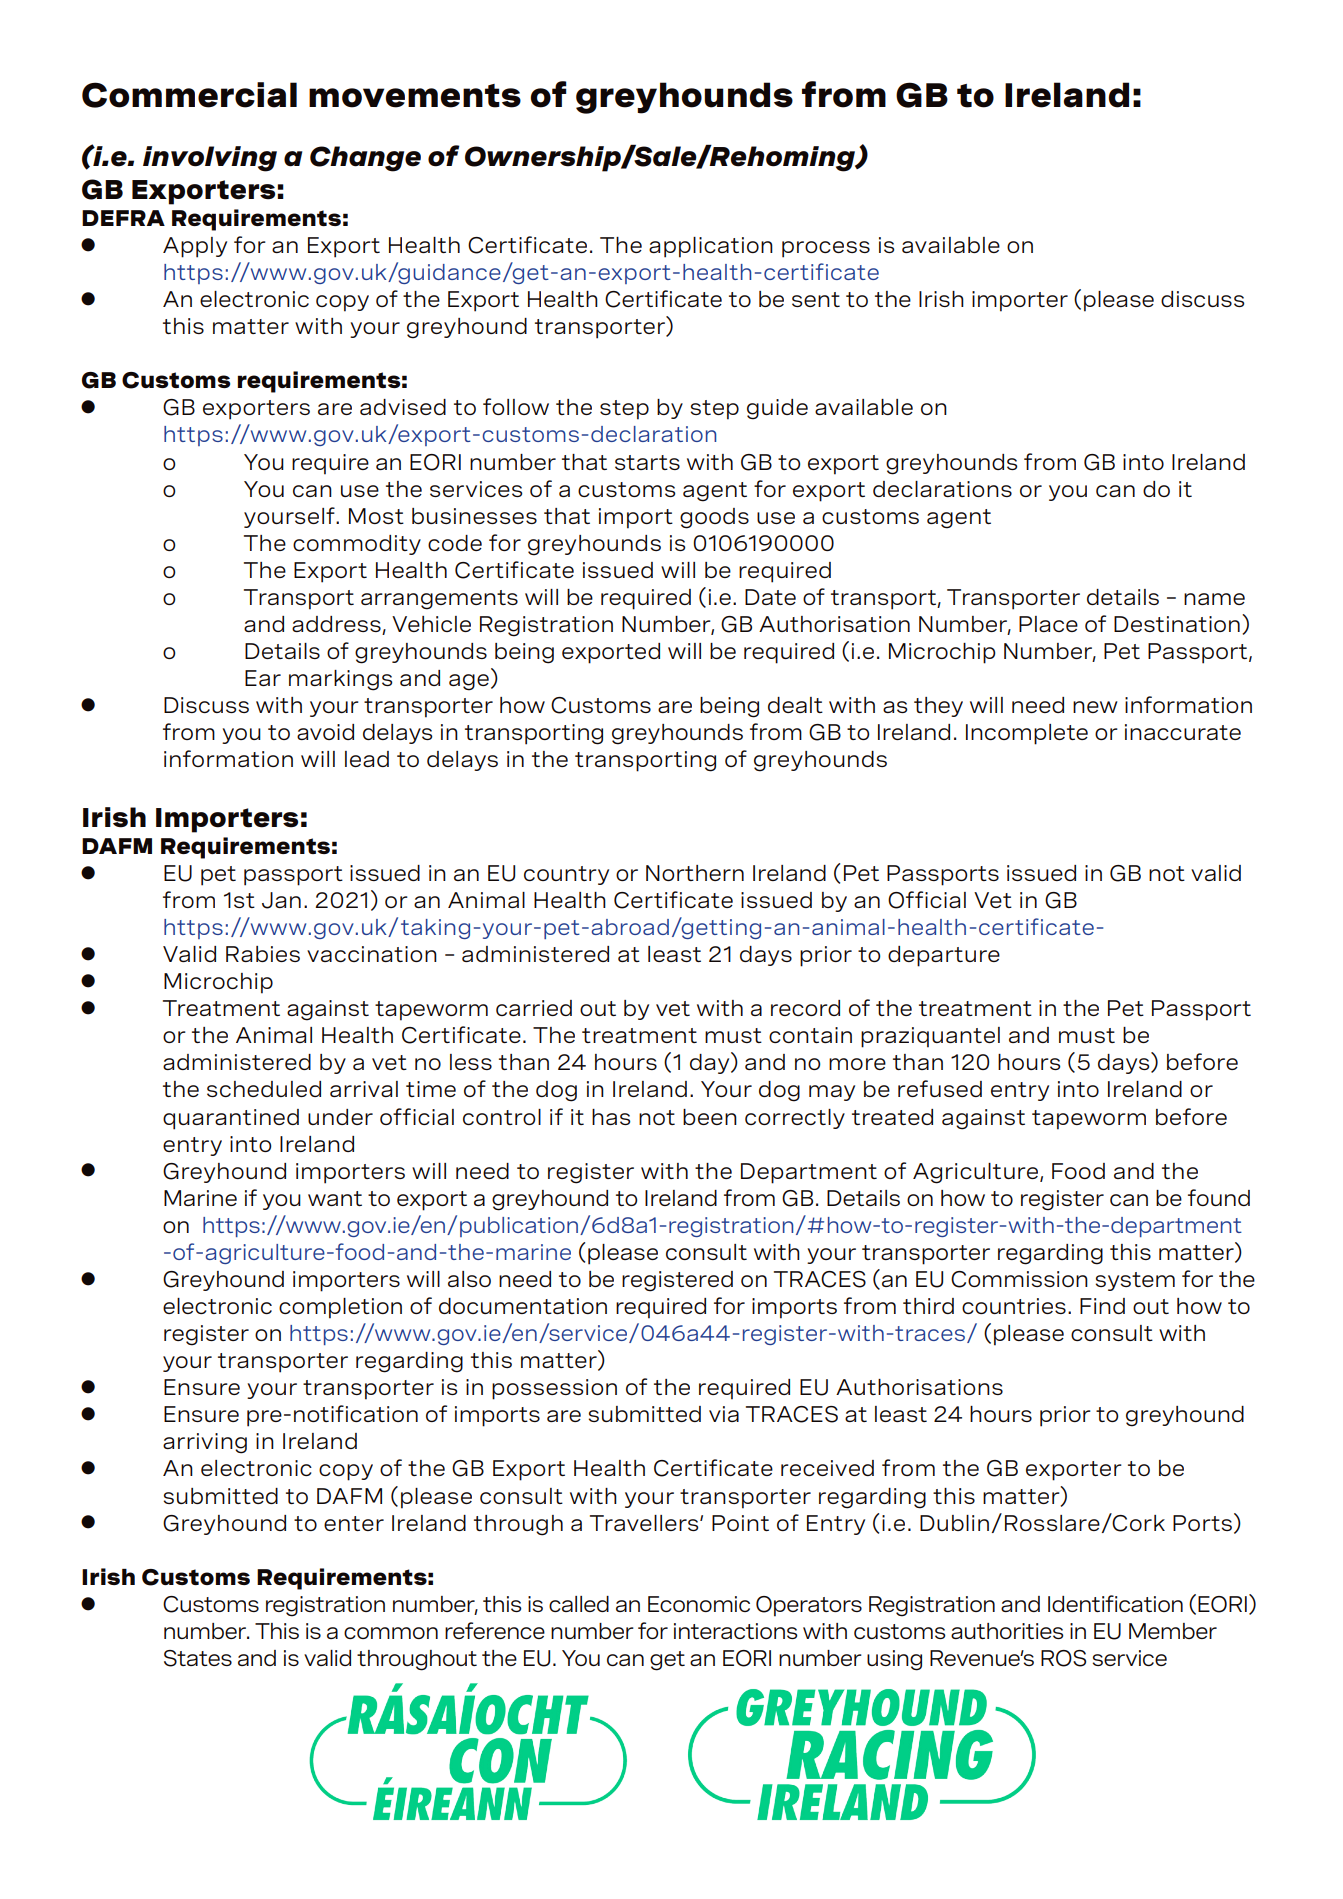  I want to click on Jan, so click(281, 900).
